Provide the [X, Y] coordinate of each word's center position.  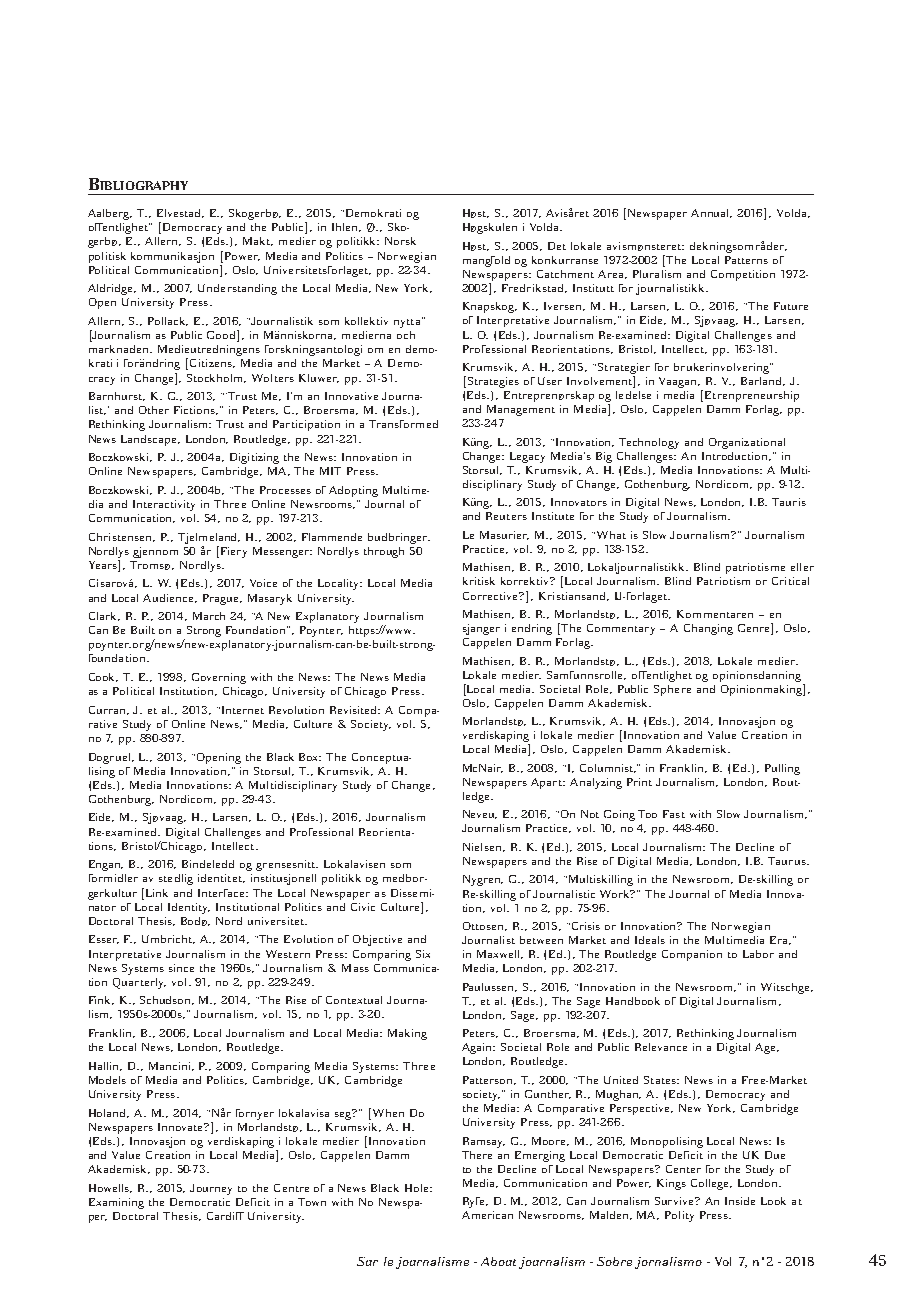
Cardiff [225, 1216]
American [487, 1215]
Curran [109, 710]
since [181, 968]
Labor [758, 954]
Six [423, 954]
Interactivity [164, 505]
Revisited [355, 710]
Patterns [746, 260]
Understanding [237, 289]
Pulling [782, 769]
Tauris [789, 502]
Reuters [506, 516]
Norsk [400, 241]
